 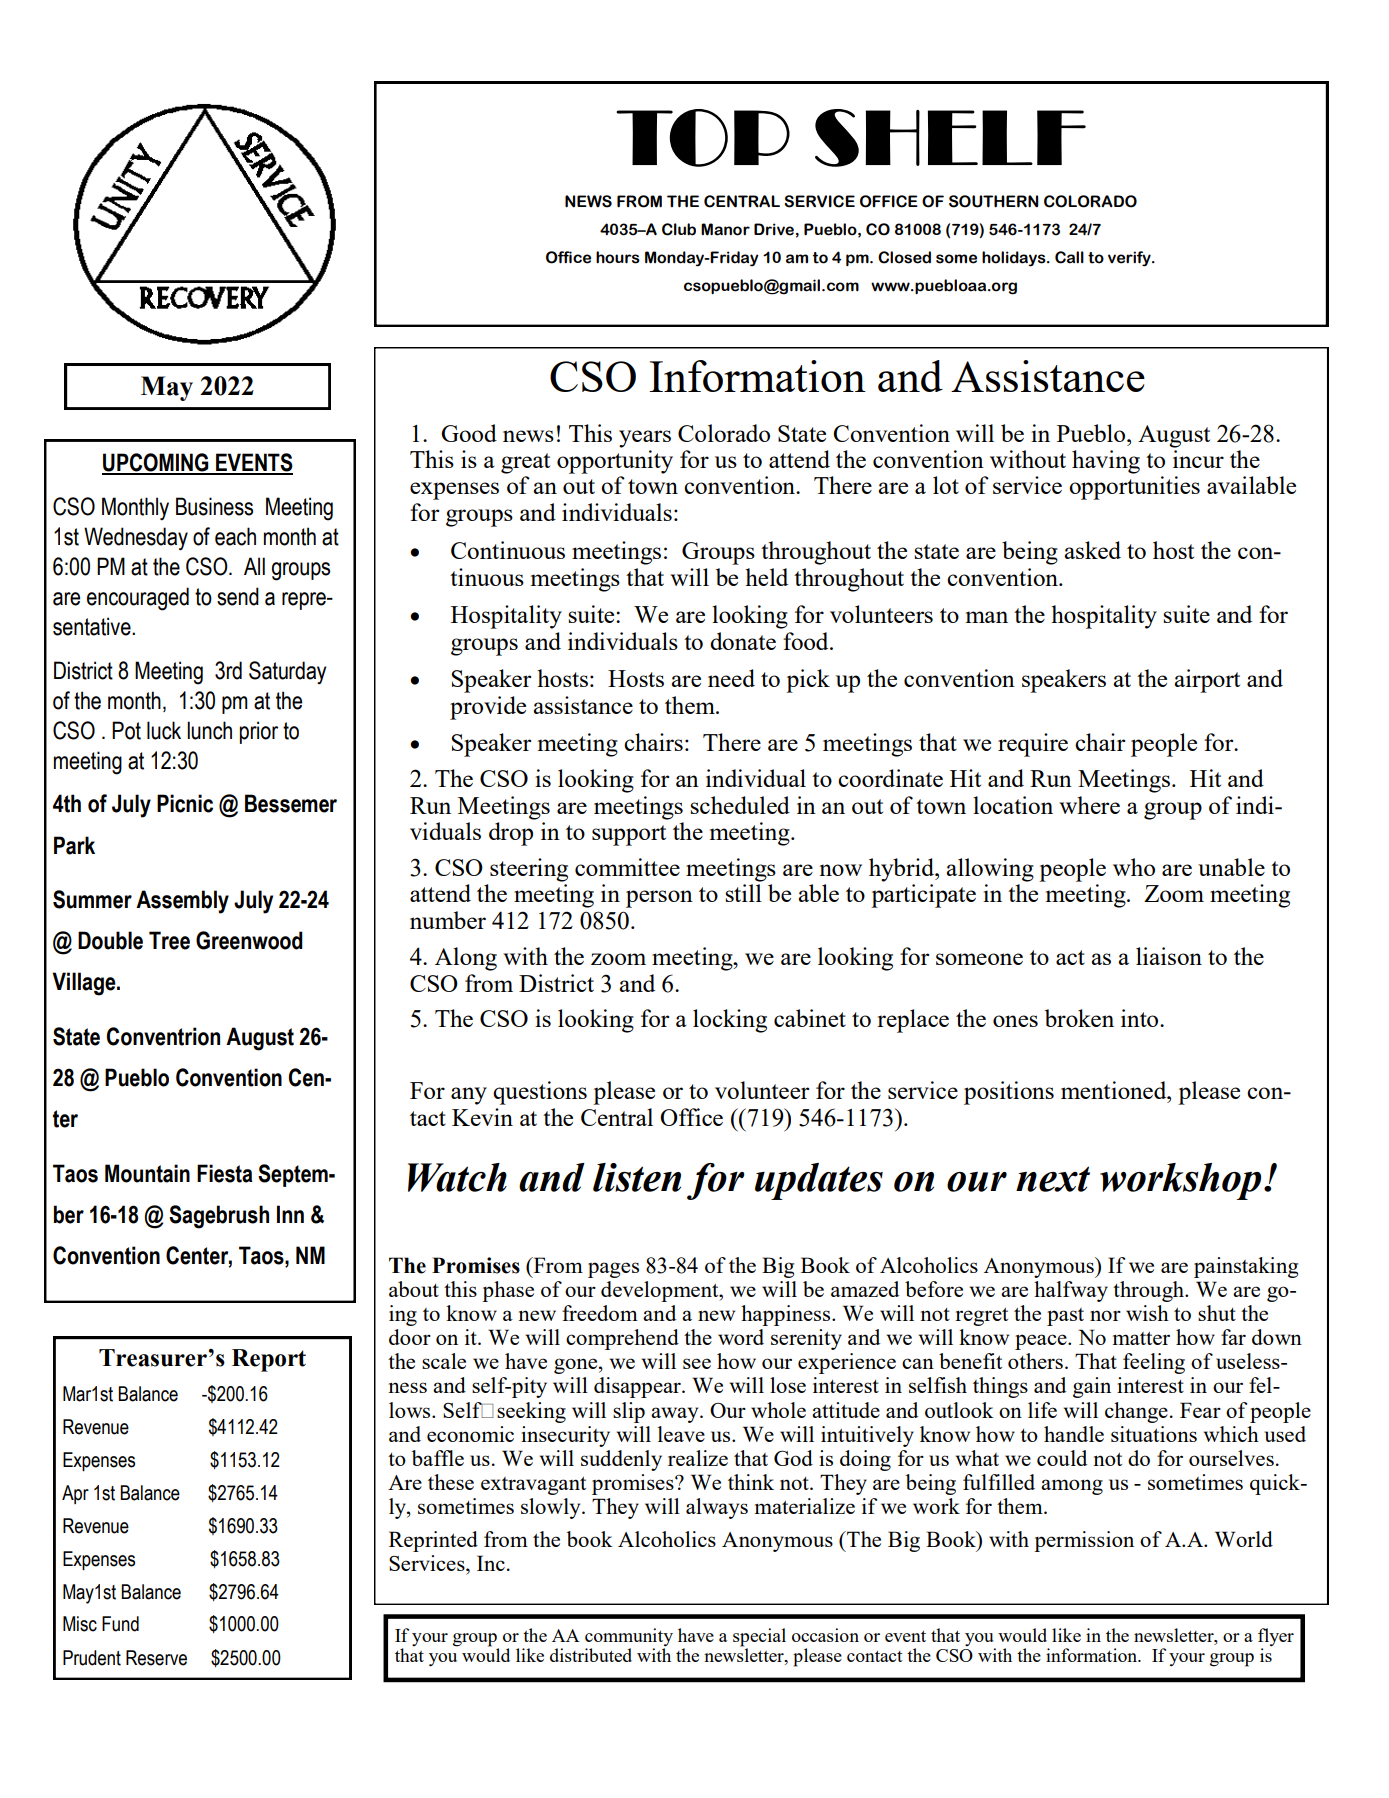 What do you see at coordinates (679, 229) in the image?
I see `Club` at bounding box center [679, 229].
